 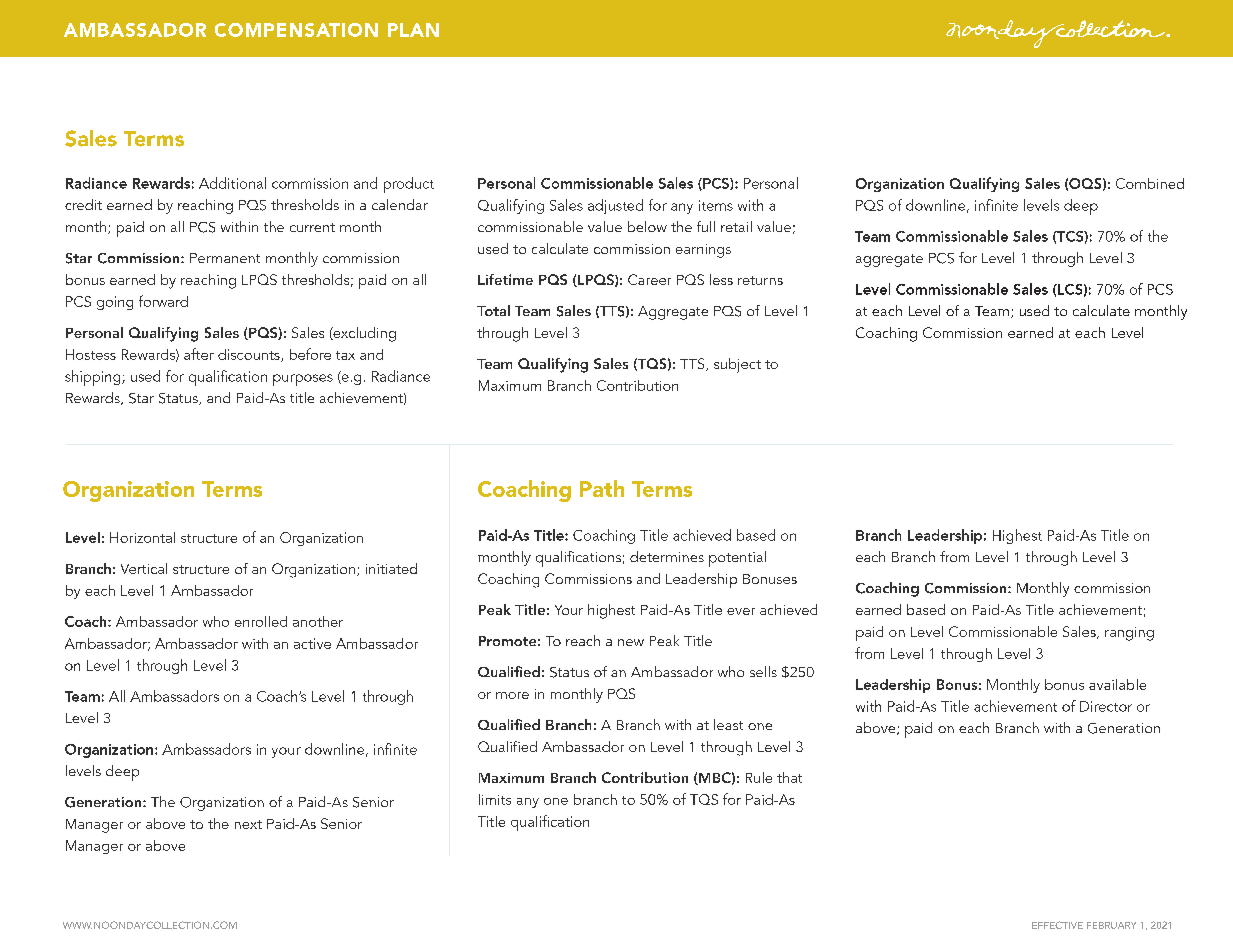 I want to click on EFFECTIVE, so click(x=1057, y=925).
